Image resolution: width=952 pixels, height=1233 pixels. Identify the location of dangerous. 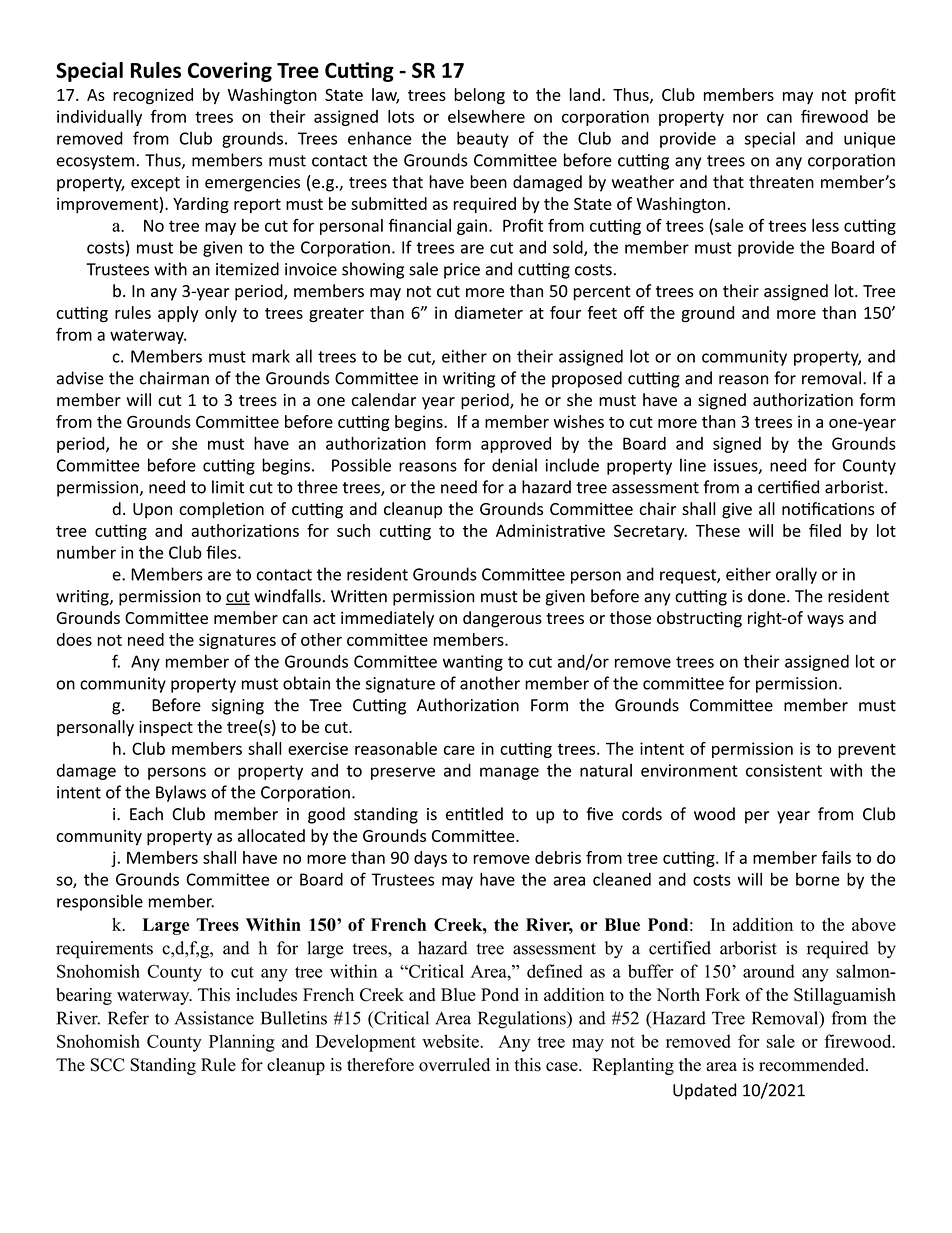
(502, 619).
